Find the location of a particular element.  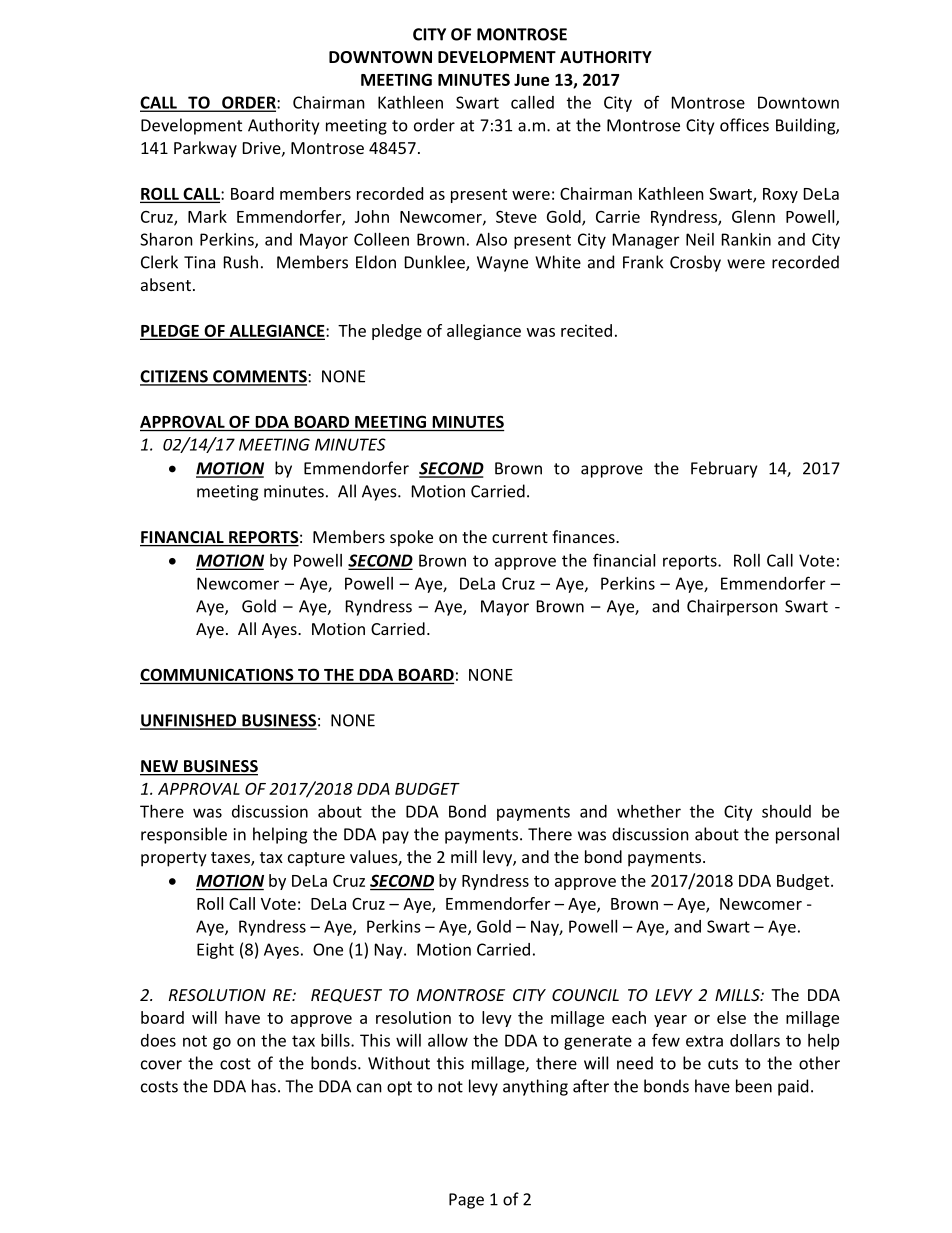

Parkway is located at coordinates (205, 149).
